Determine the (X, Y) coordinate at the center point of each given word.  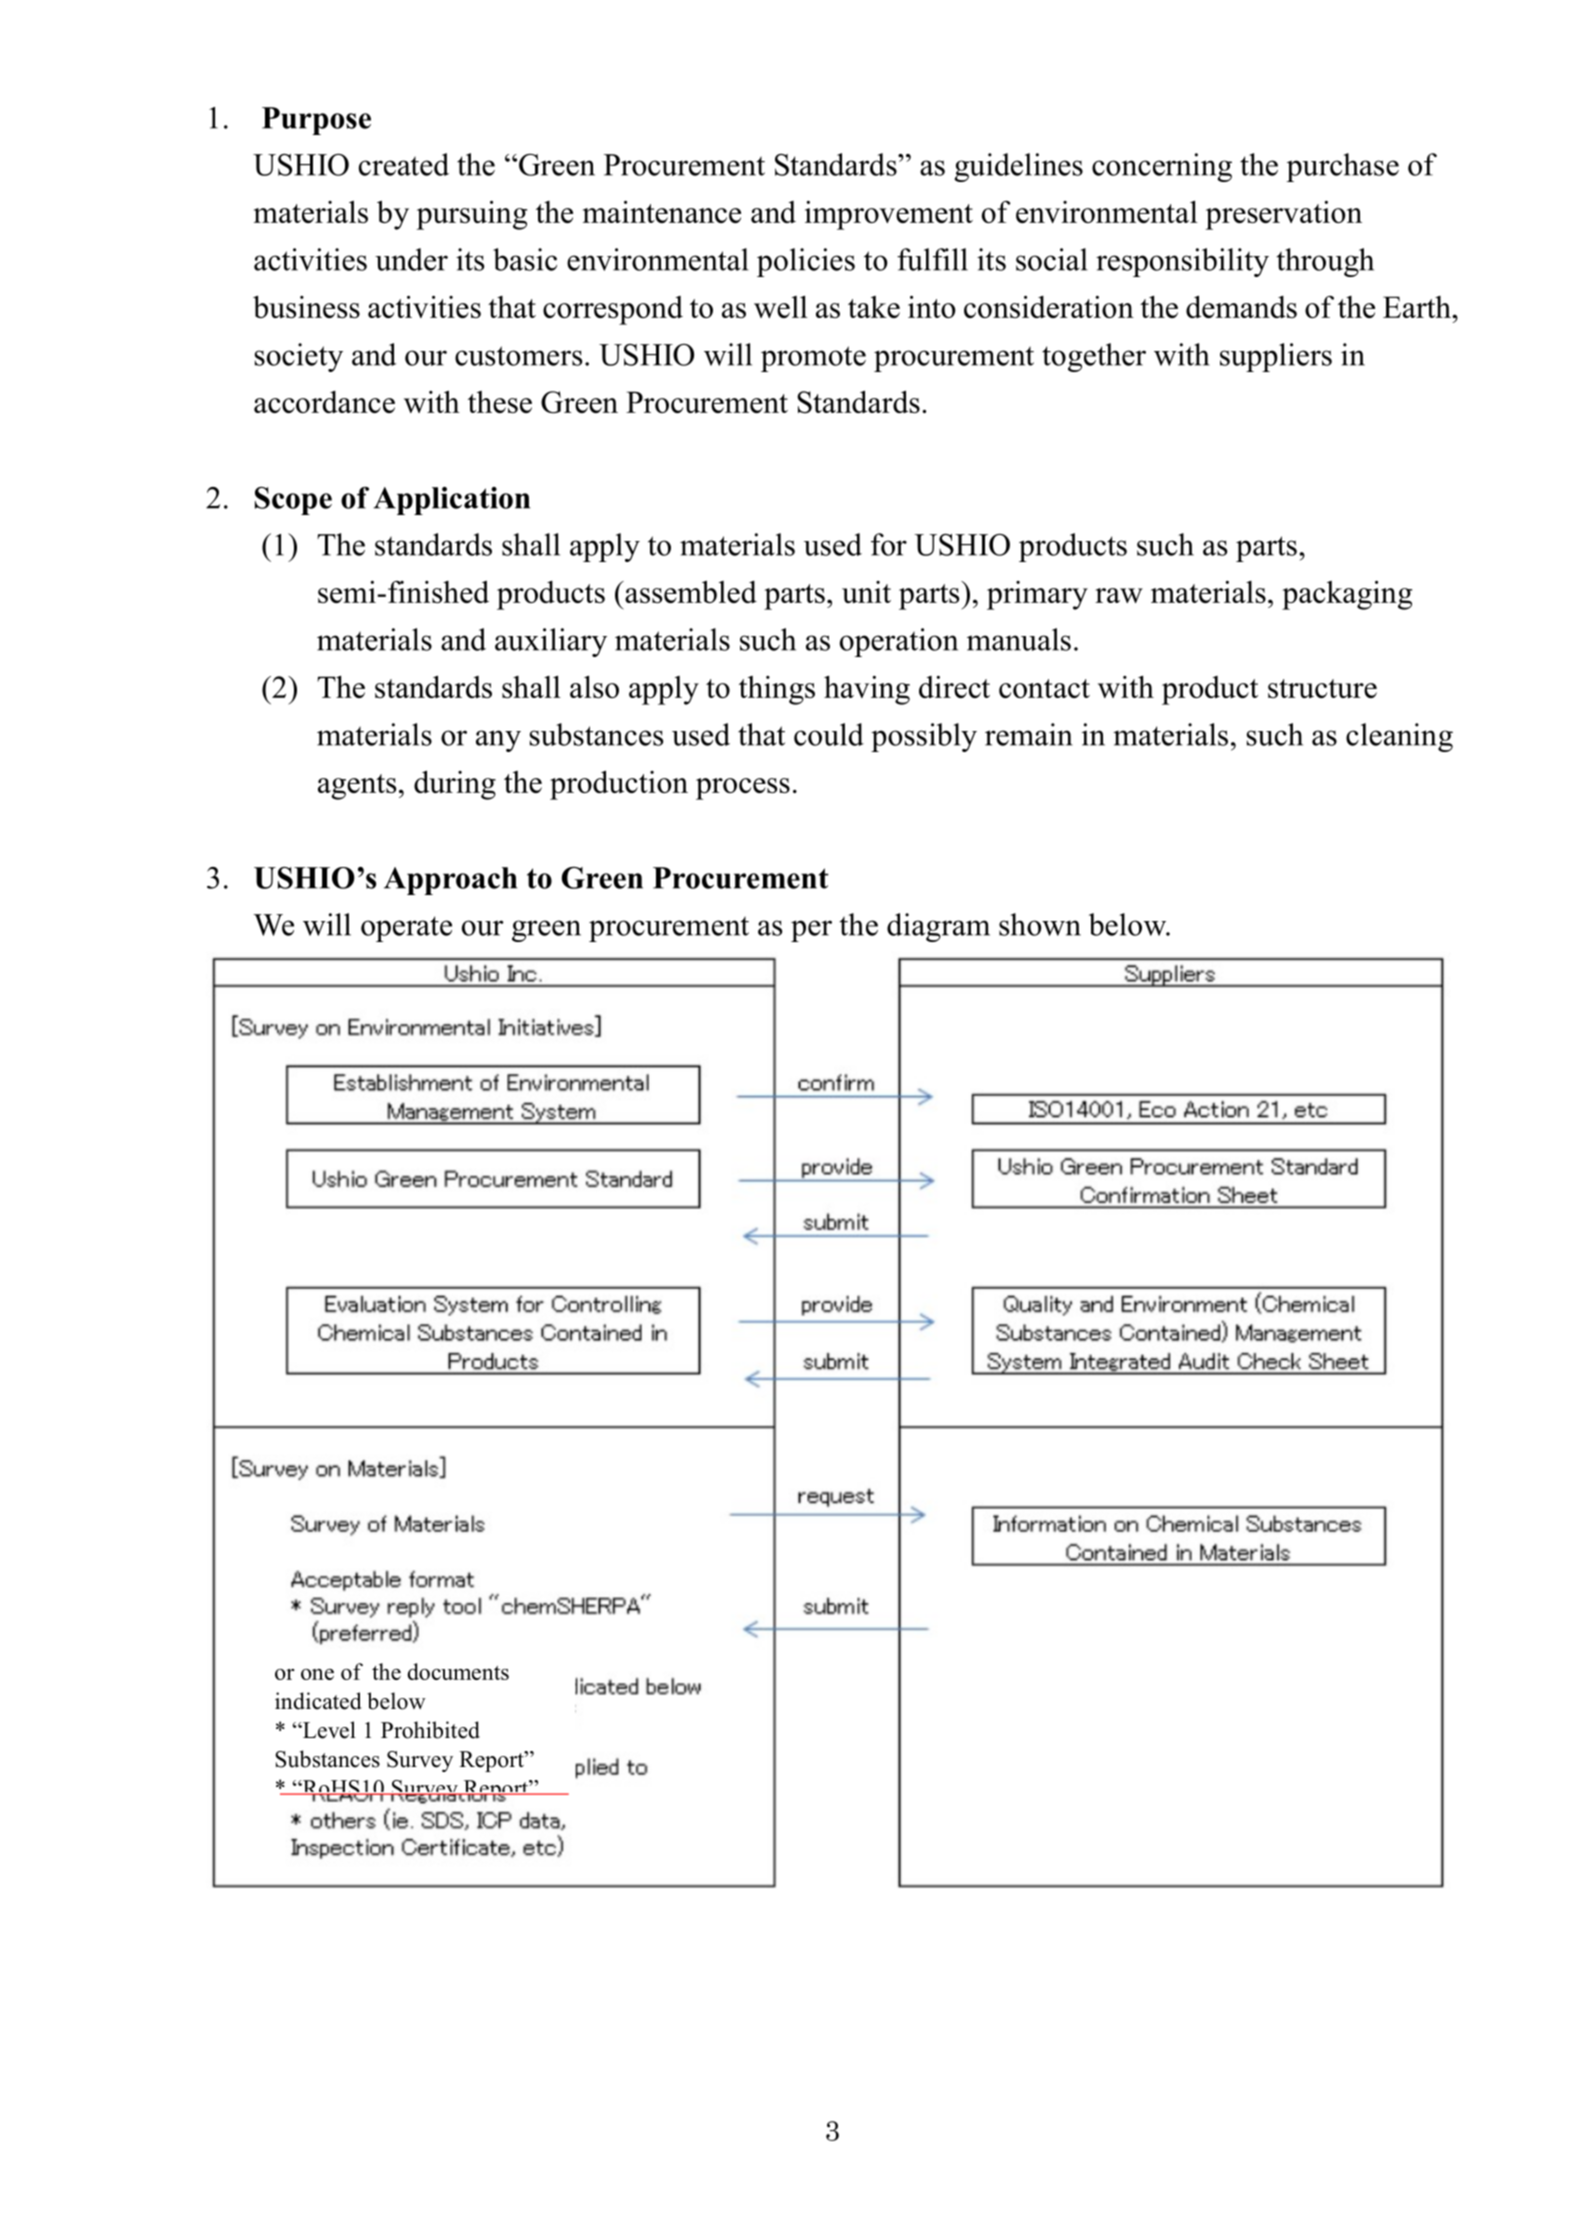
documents (458, 1671)
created (404, 164)
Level (328, 1730)
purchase (1342, 167)
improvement (889, 215)
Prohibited (430, 1730)
